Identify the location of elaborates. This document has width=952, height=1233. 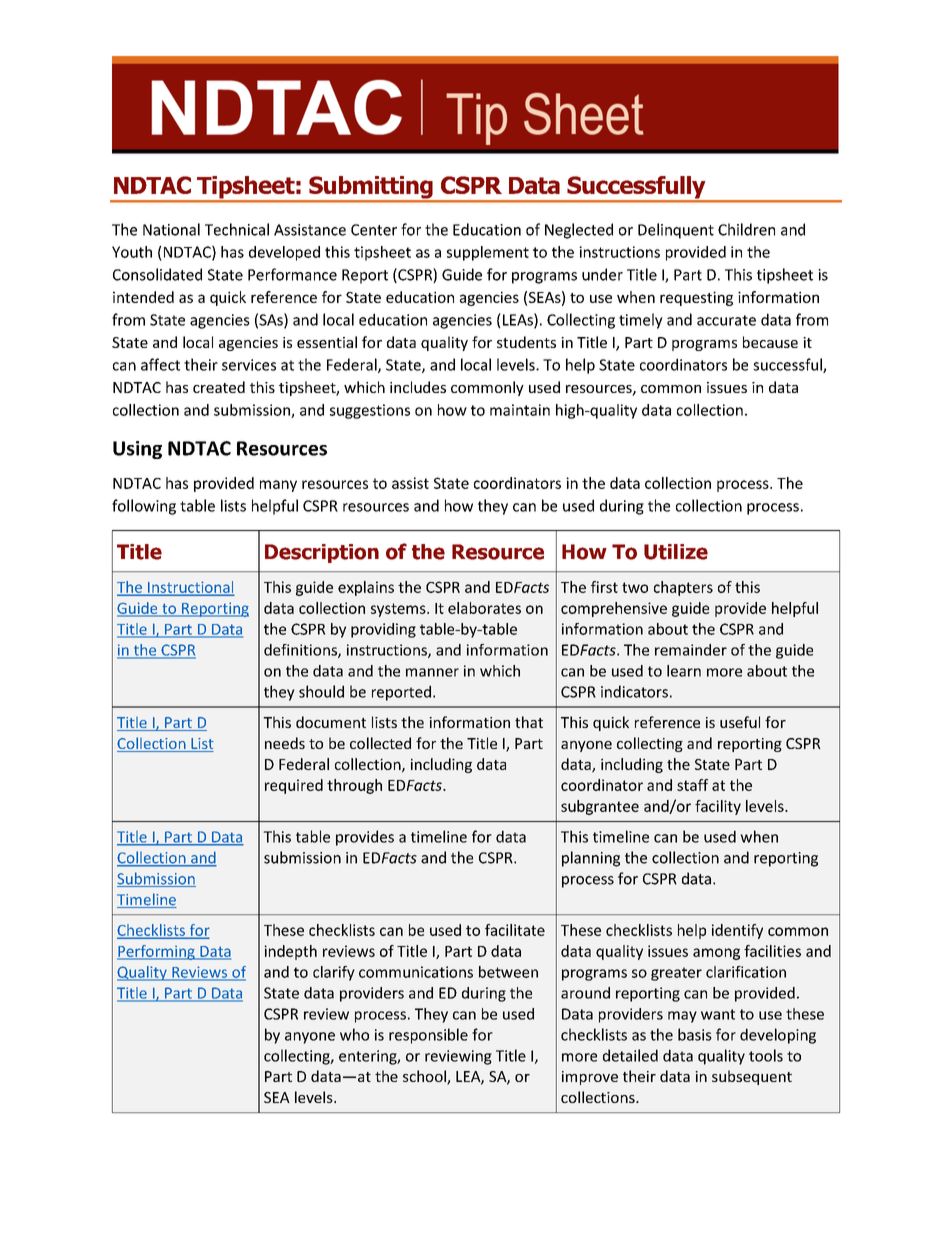
(484, 608).
